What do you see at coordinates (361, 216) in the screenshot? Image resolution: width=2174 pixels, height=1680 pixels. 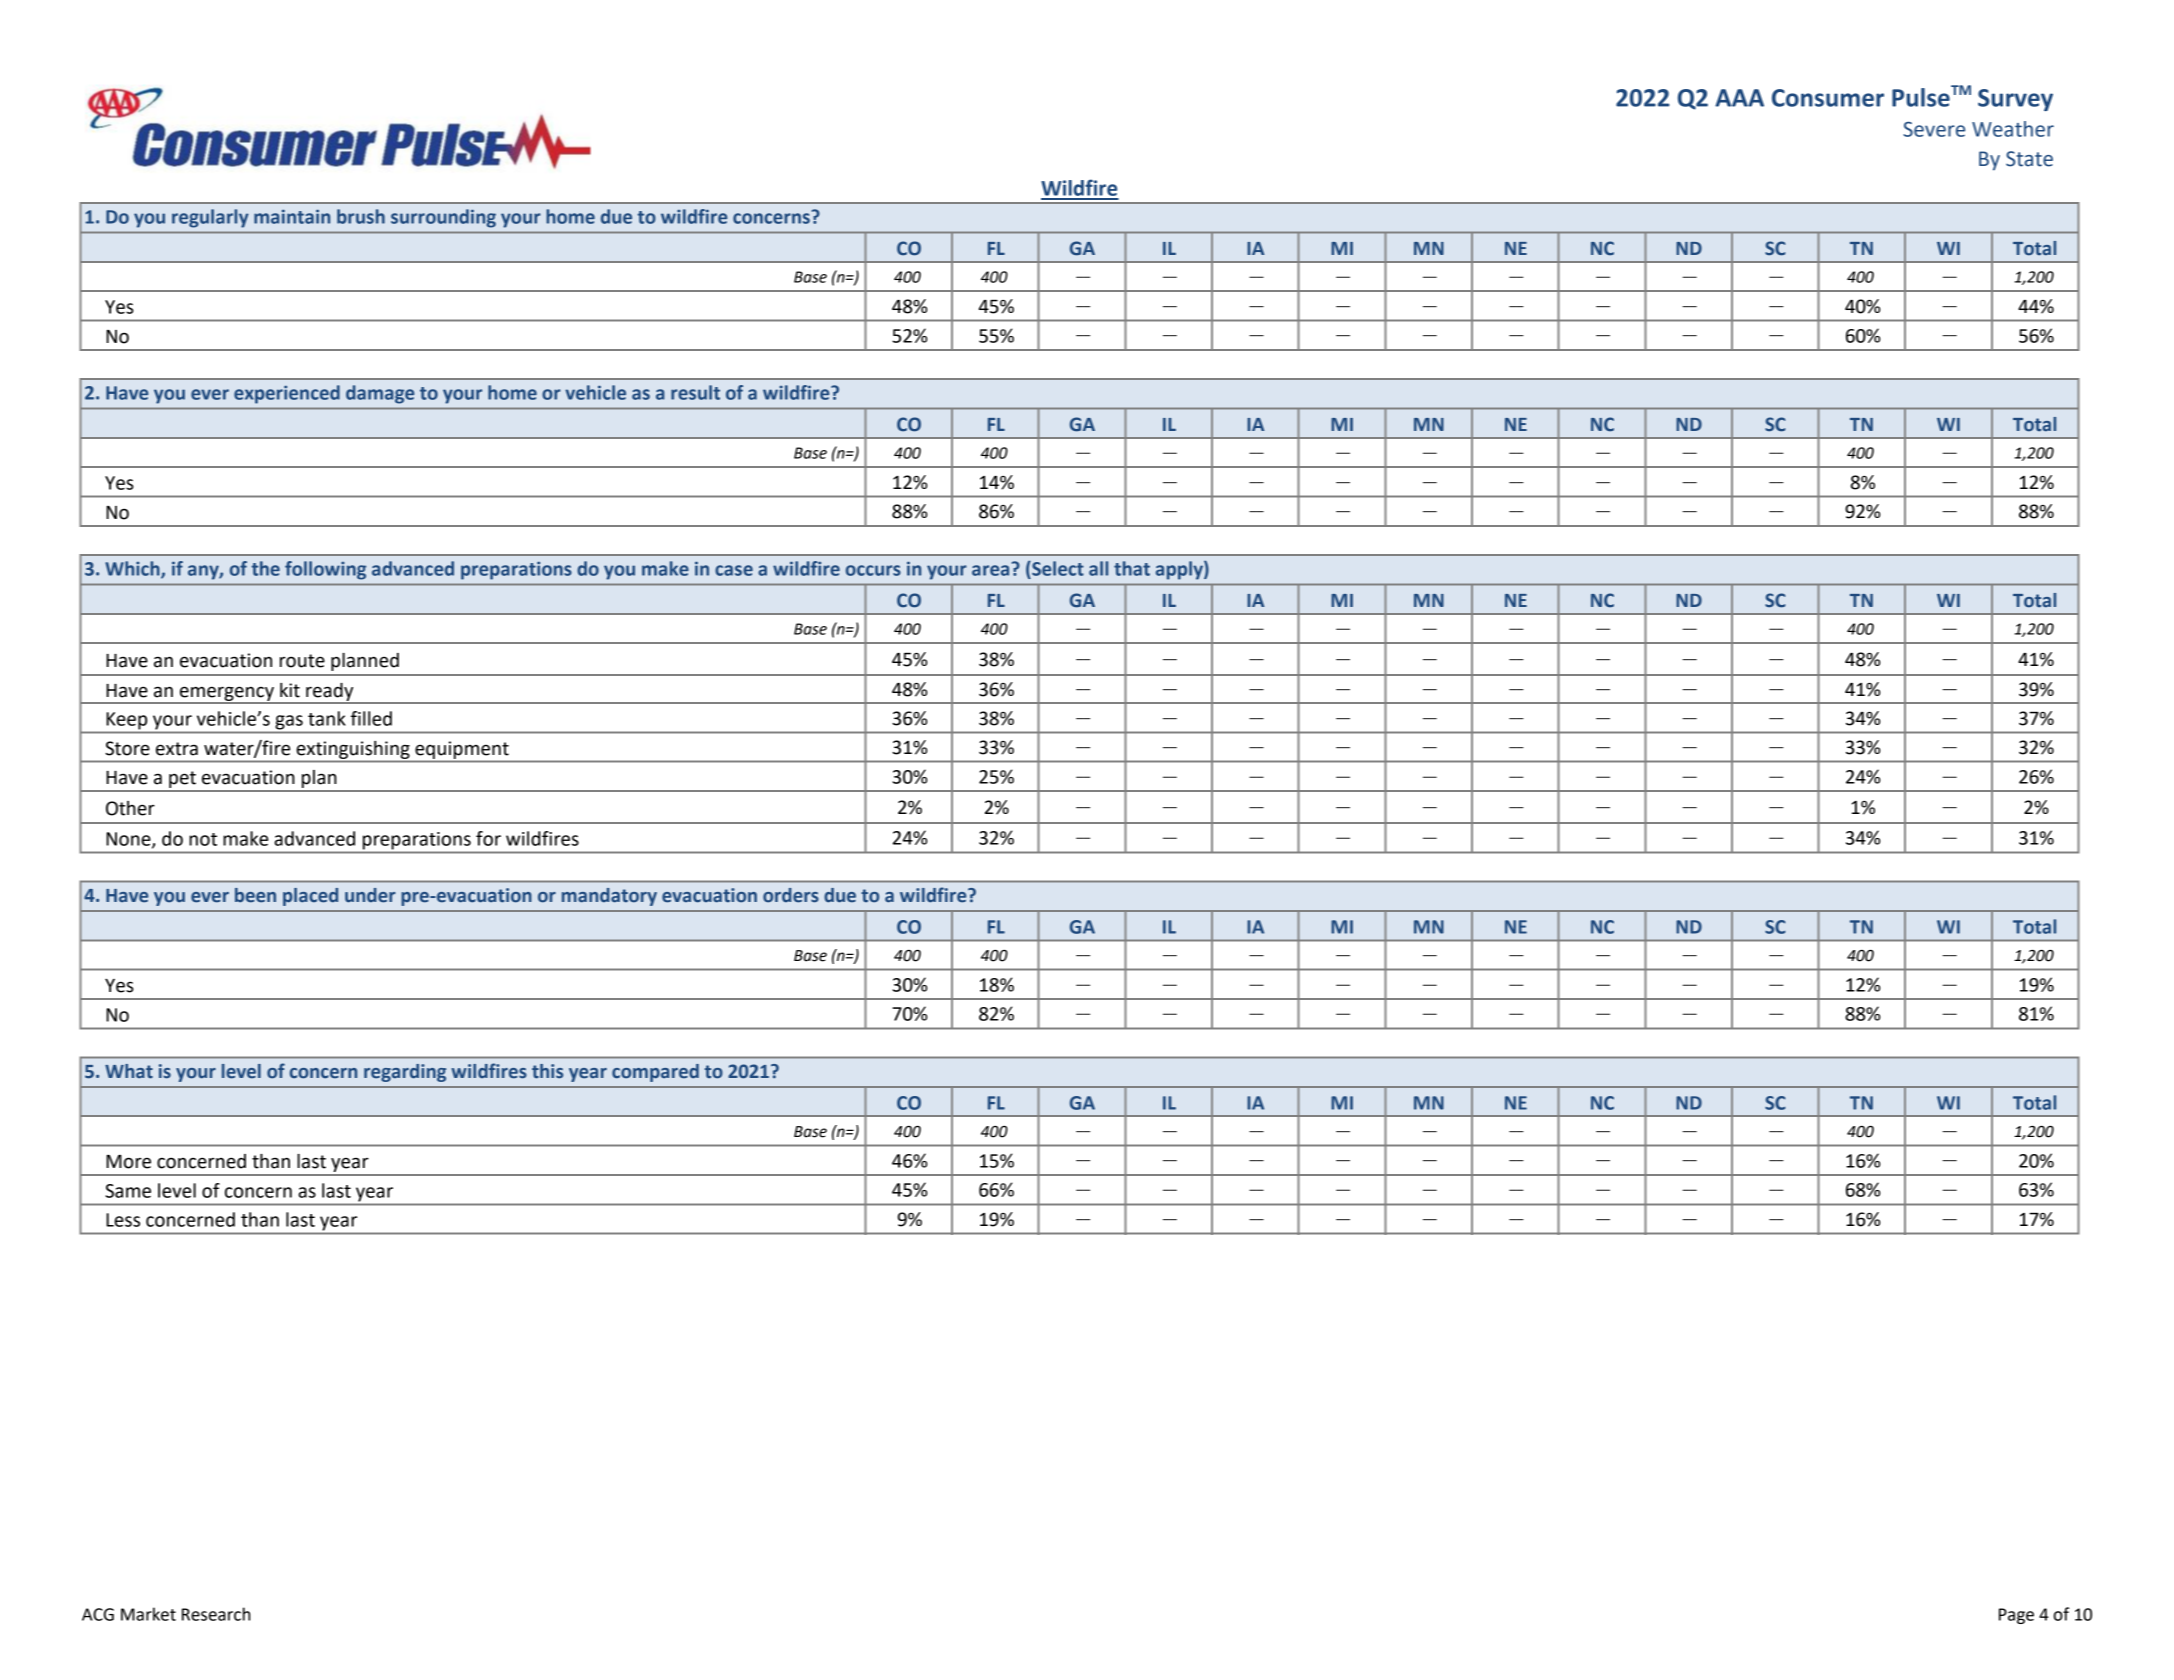 I see `brush` at bounding box center [361, 216].
